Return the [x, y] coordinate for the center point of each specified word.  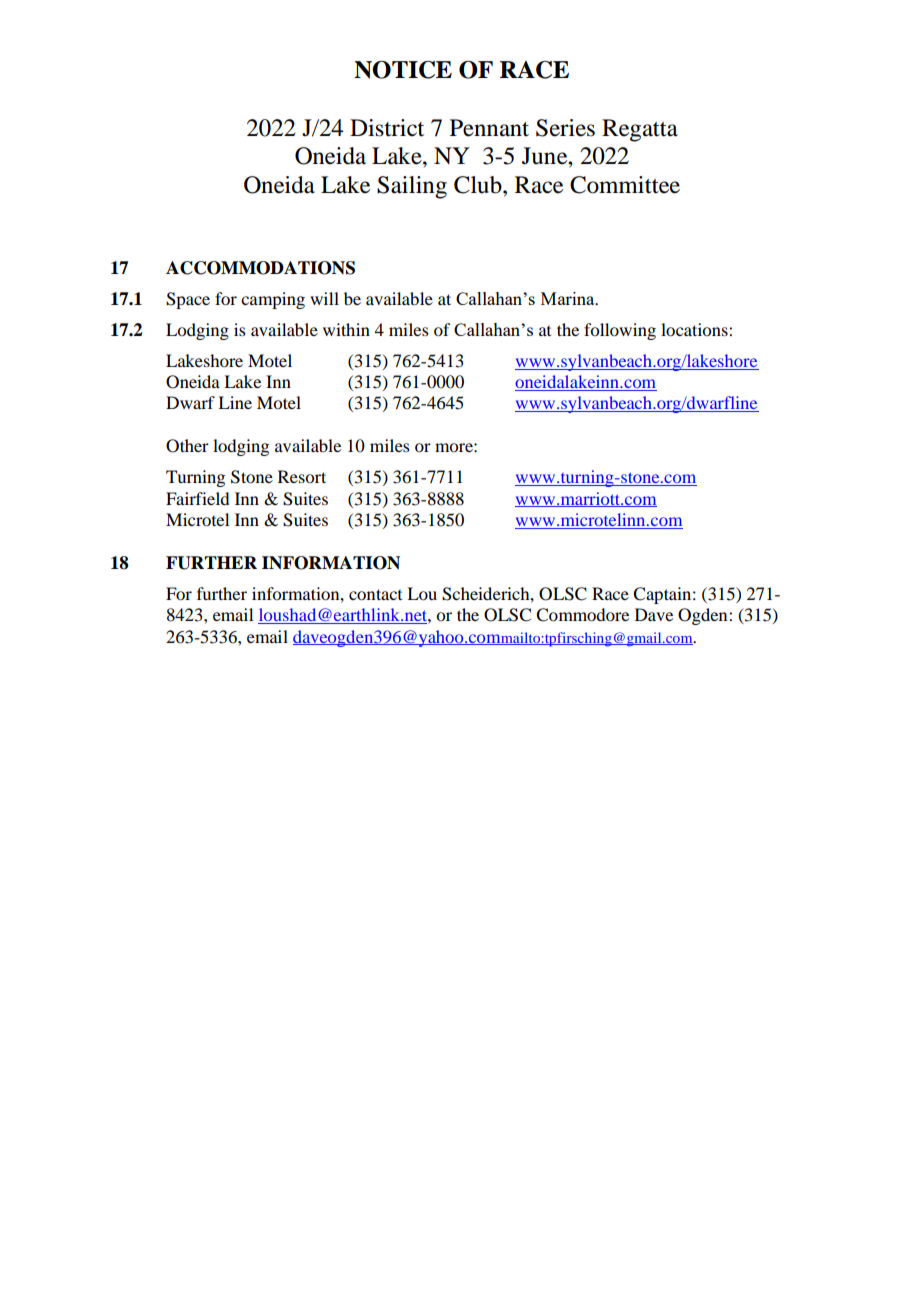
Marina [569, 298]
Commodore [582, 615]
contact [375, 594]
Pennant [489, 128]
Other [187, 446]
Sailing [412, 187]
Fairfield [197, 498]
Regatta [640, 130]
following [620, 331]
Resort [302, 476]
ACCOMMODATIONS [260, 268]
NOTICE [403, 70]
